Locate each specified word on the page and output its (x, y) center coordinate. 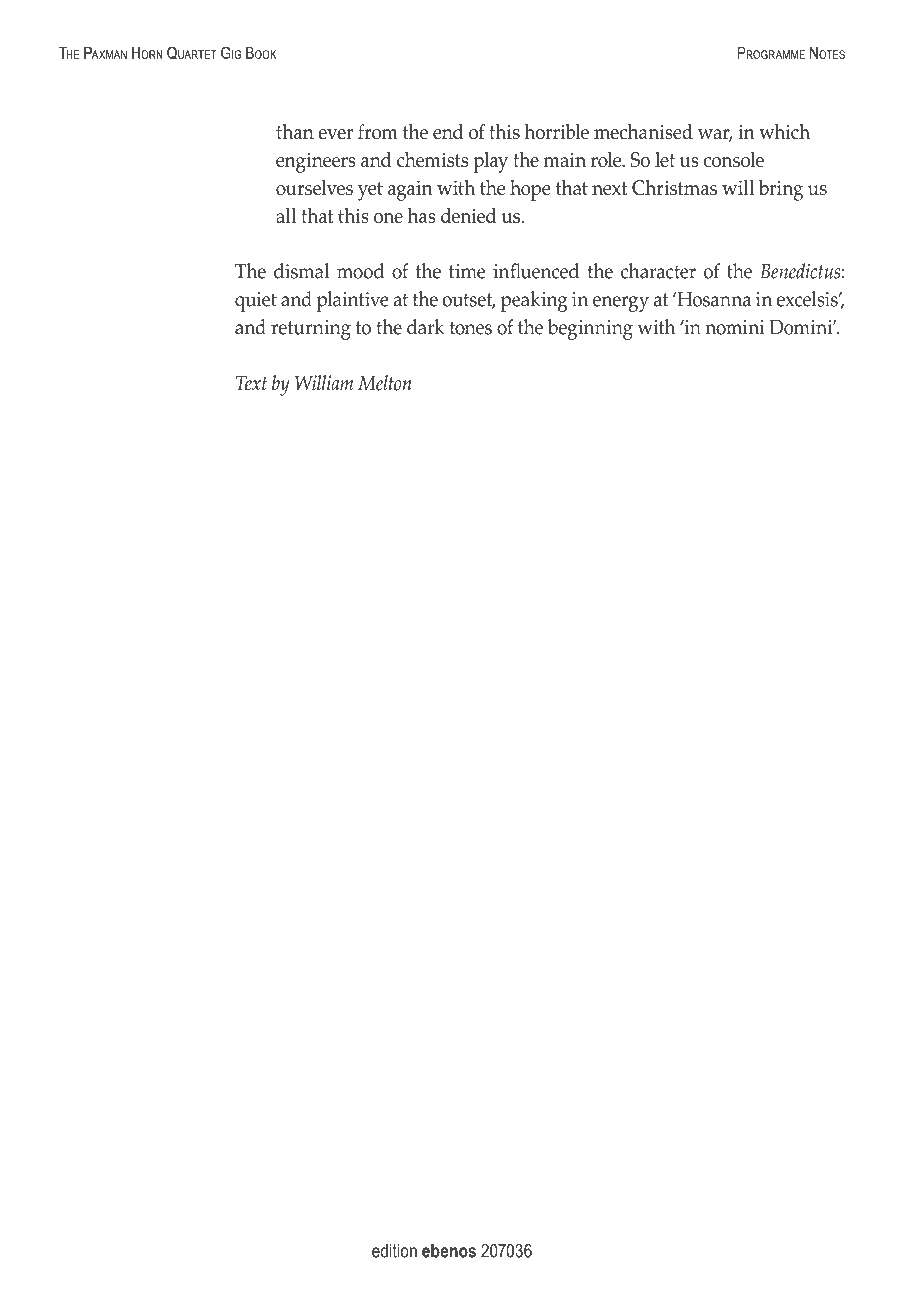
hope (530, 190)
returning (311, 330)
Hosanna (713, 299)
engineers (316, 162)
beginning (590, 329)
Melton (384, 383)
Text (251, 383)
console (734, 160)
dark (425, 327)
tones (471, 328)
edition (394, 1251)
